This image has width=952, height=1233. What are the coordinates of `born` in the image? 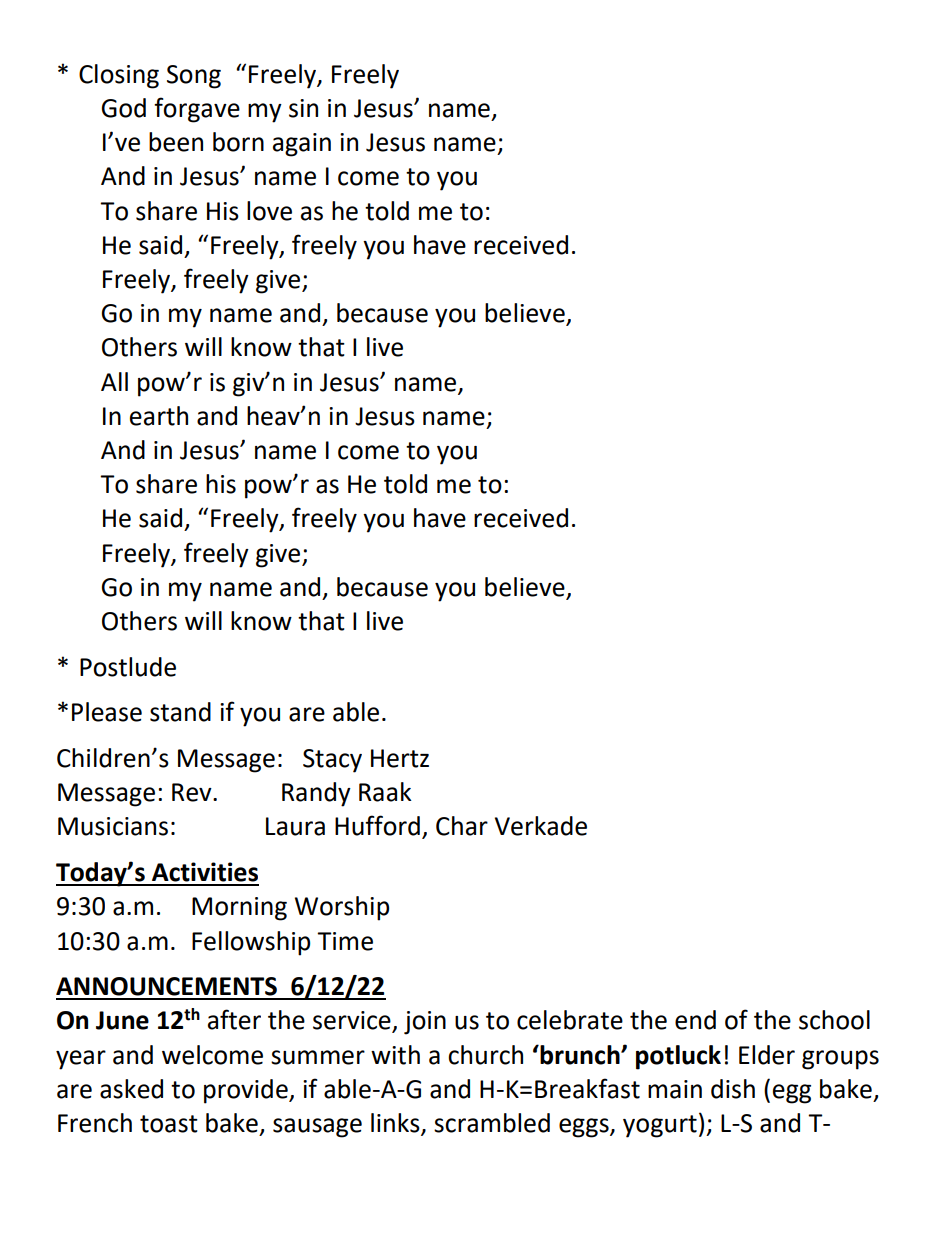 It's located at (238, 142).
